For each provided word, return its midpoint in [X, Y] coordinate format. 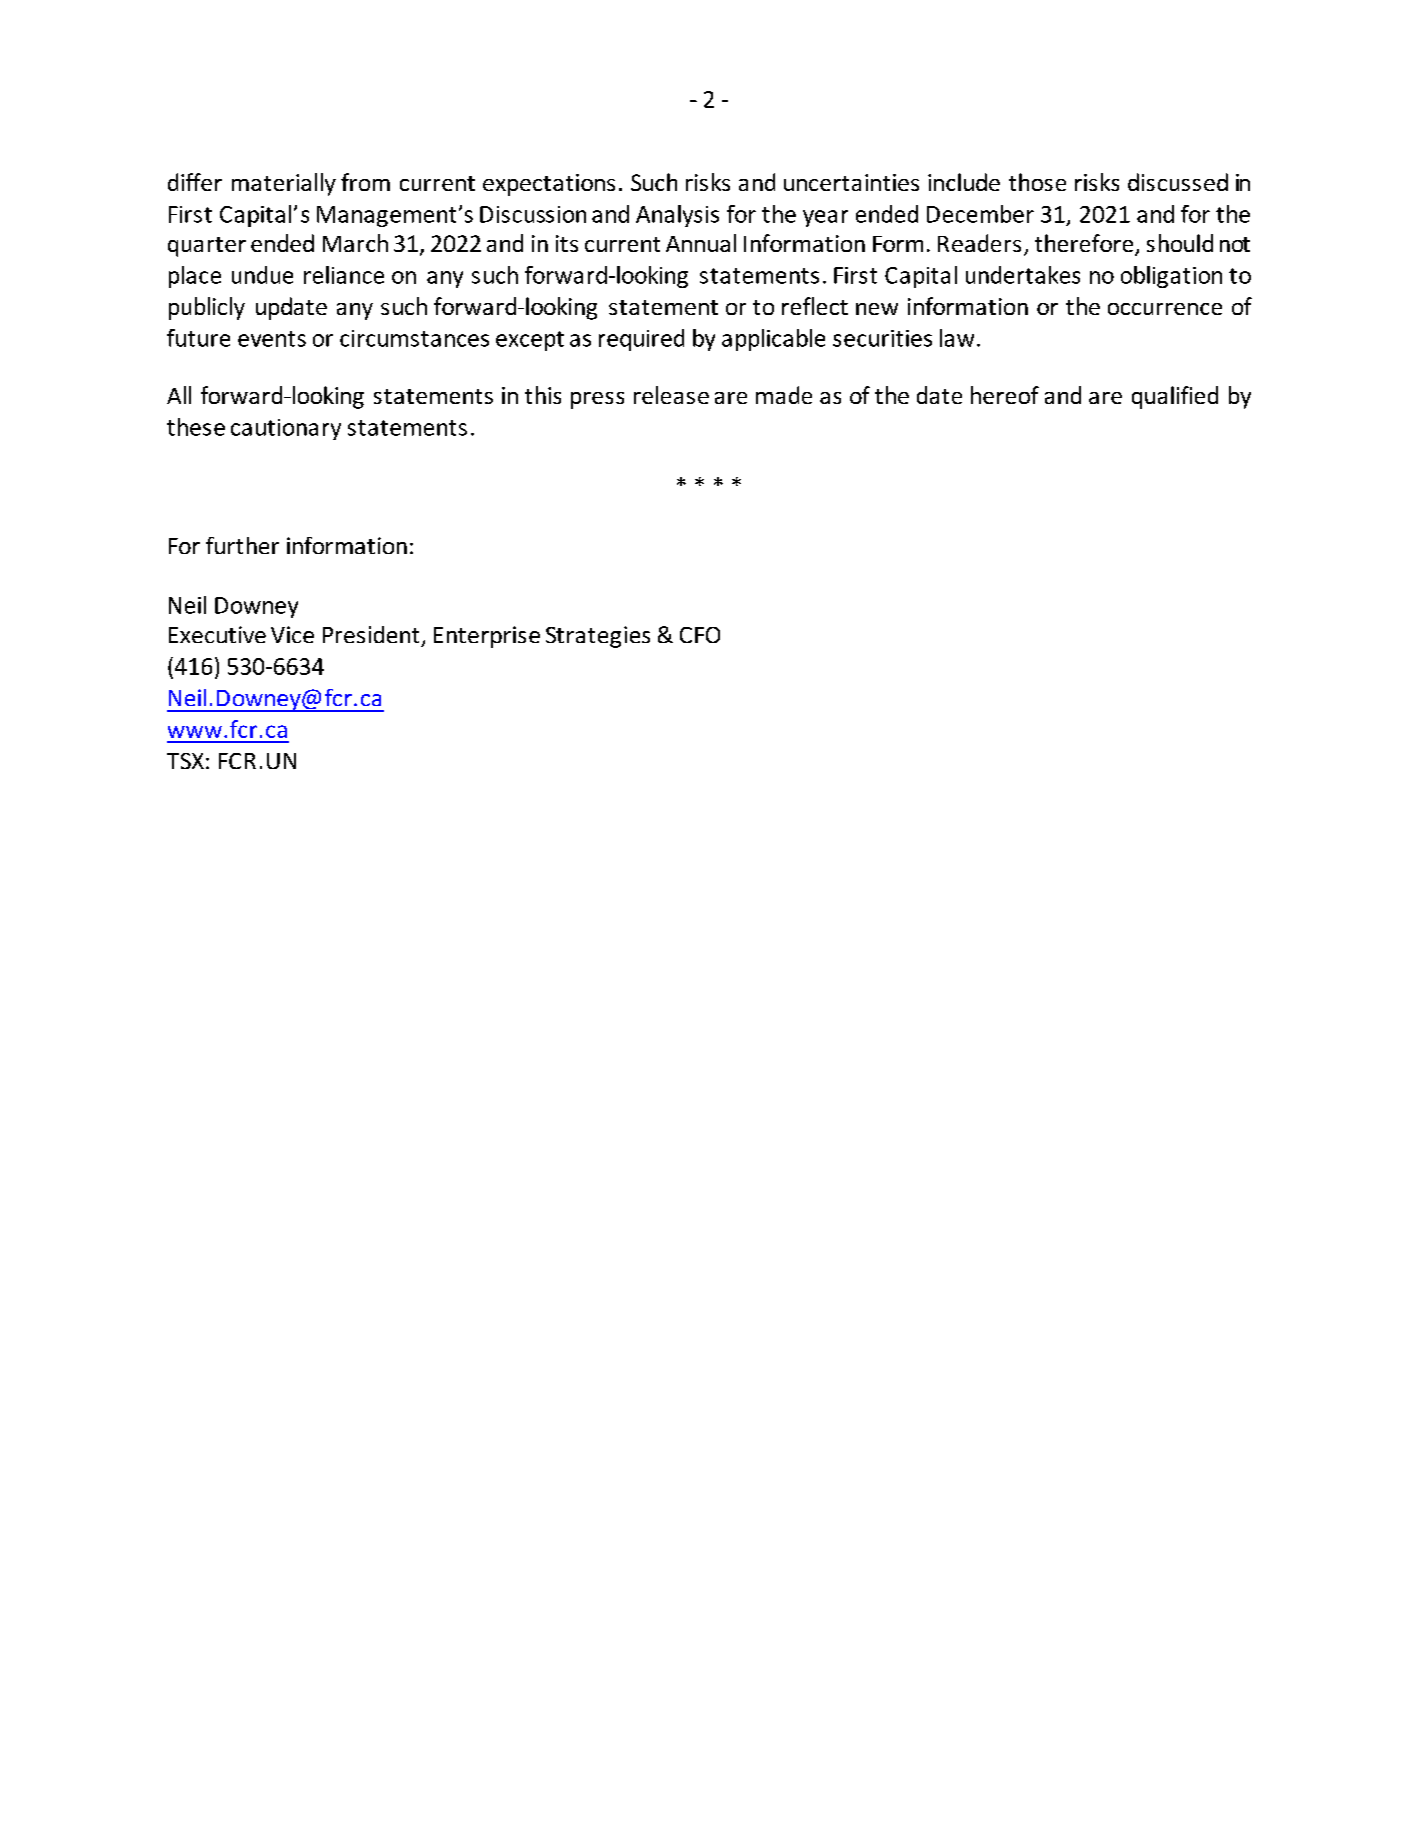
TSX [185, 761]
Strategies [598, 637]
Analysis [677, 216]
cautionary [286, 429]
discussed [1178, 182]
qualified [1175, 397]
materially [284, 184]
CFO [700, 635]
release [671, 395]
